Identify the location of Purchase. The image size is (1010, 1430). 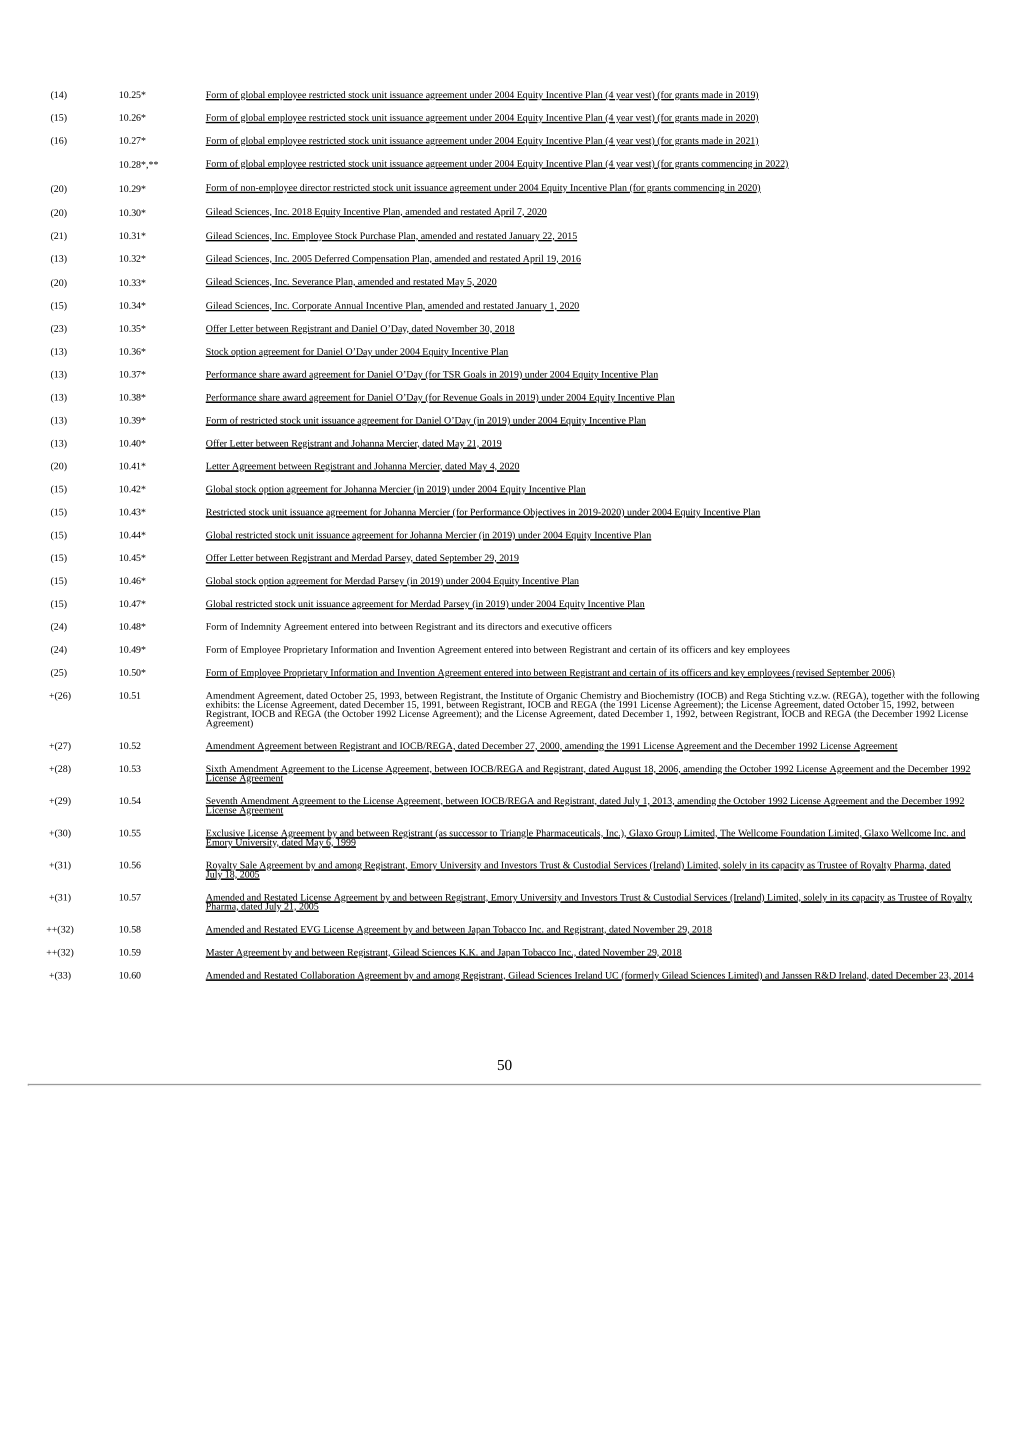
(377, 236).
